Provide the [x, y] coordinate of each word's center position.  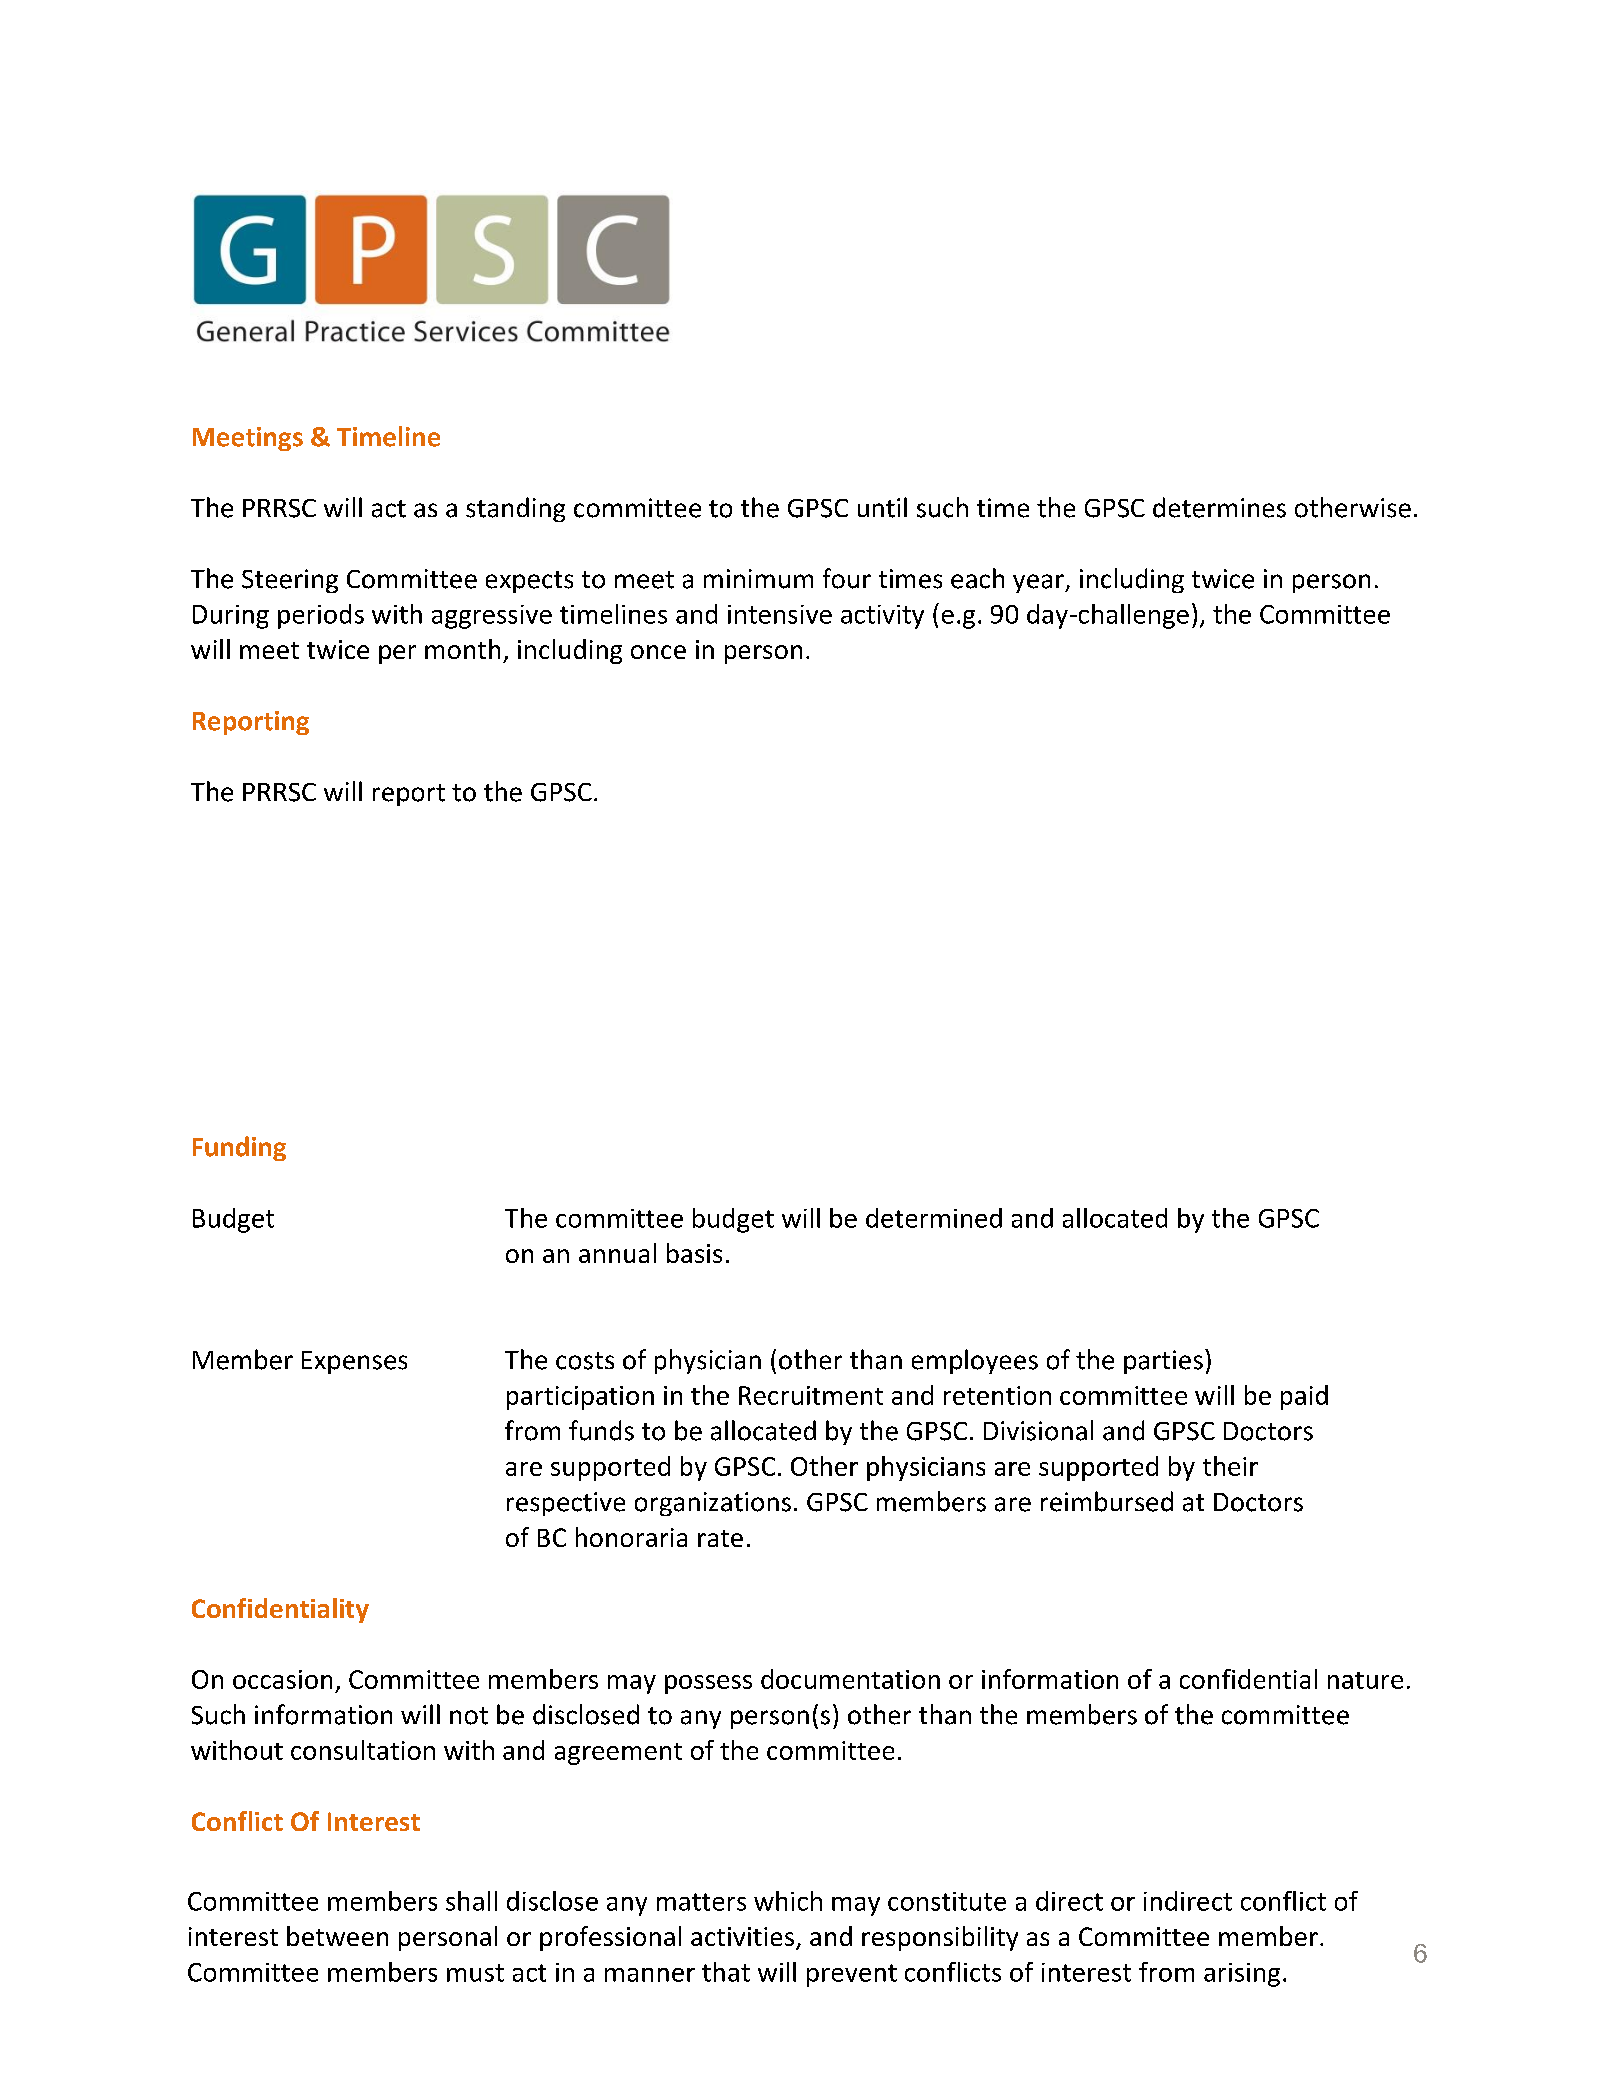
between [337, 1936]
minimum [758, 579]
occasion [282, 1679]
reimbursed [1107, 1501]
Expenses [354, 1362]
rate [720, 1538]
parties [1163, 1362]
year [1039, 583]
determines [1219, 507]
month [462, 649]
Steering [290, 581]
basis [694, 1253]
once [658, 652]
